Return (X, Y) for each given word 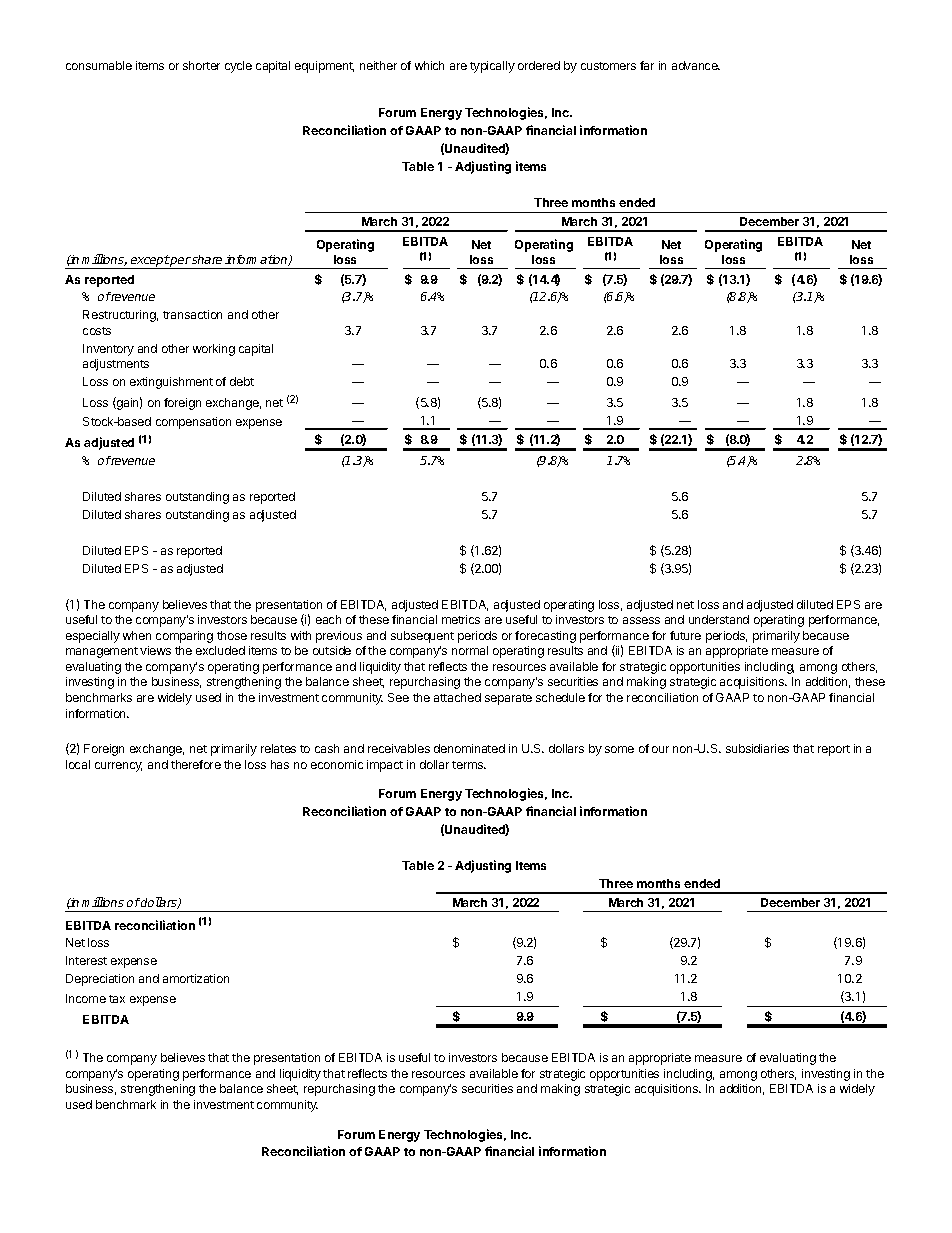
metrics (461, 619)
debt (242, 381)
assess (641, 620)
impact (385, 766)
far (647, 65)
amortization (196, 978)
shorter (201, 65)
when (137, 635)
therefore (196, 764)
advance (696, 65)
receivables (399, 748)
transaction (192, 314)
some (619, 749)
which (429, 65)
